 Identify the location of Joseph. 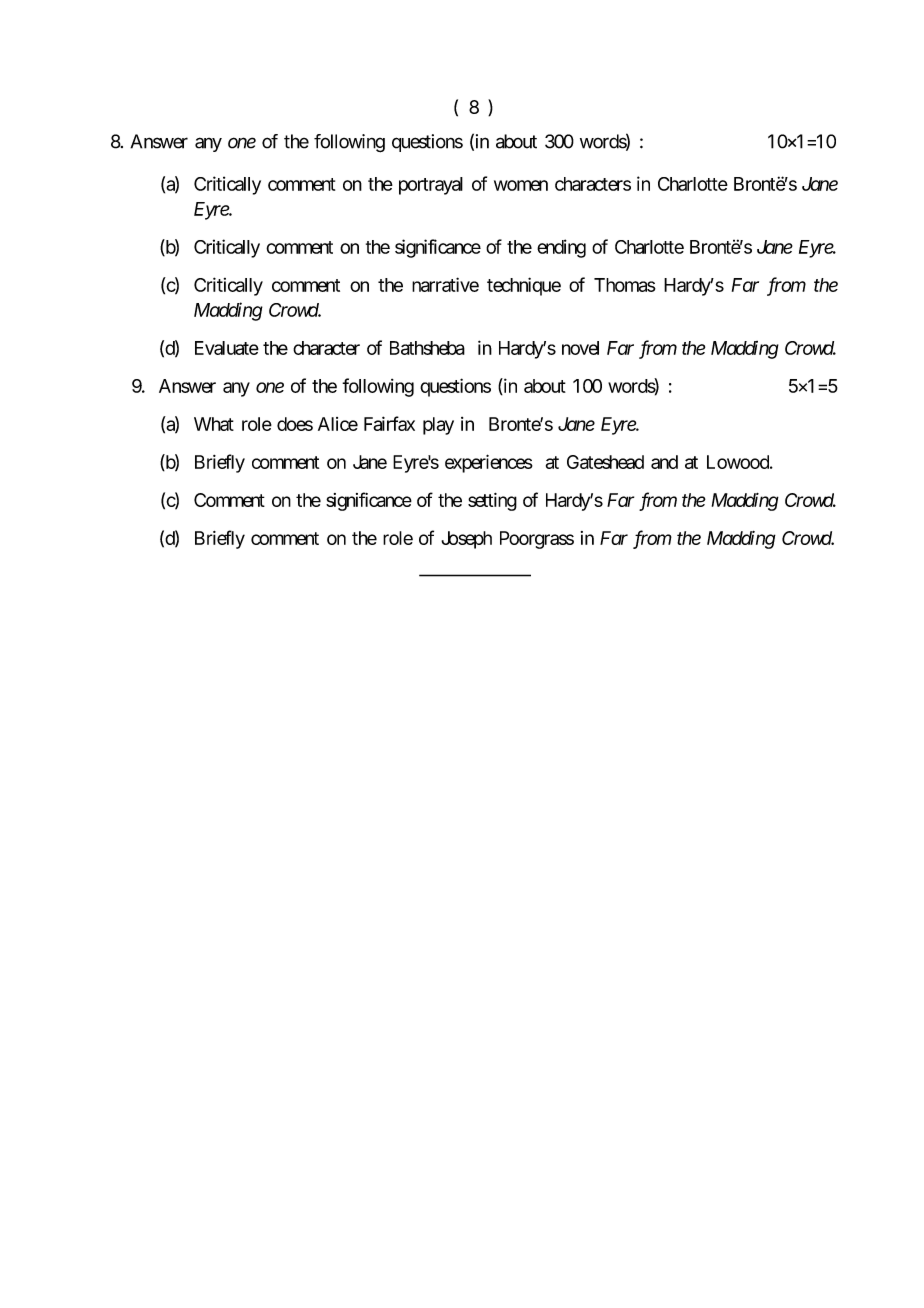
(466, 540).
